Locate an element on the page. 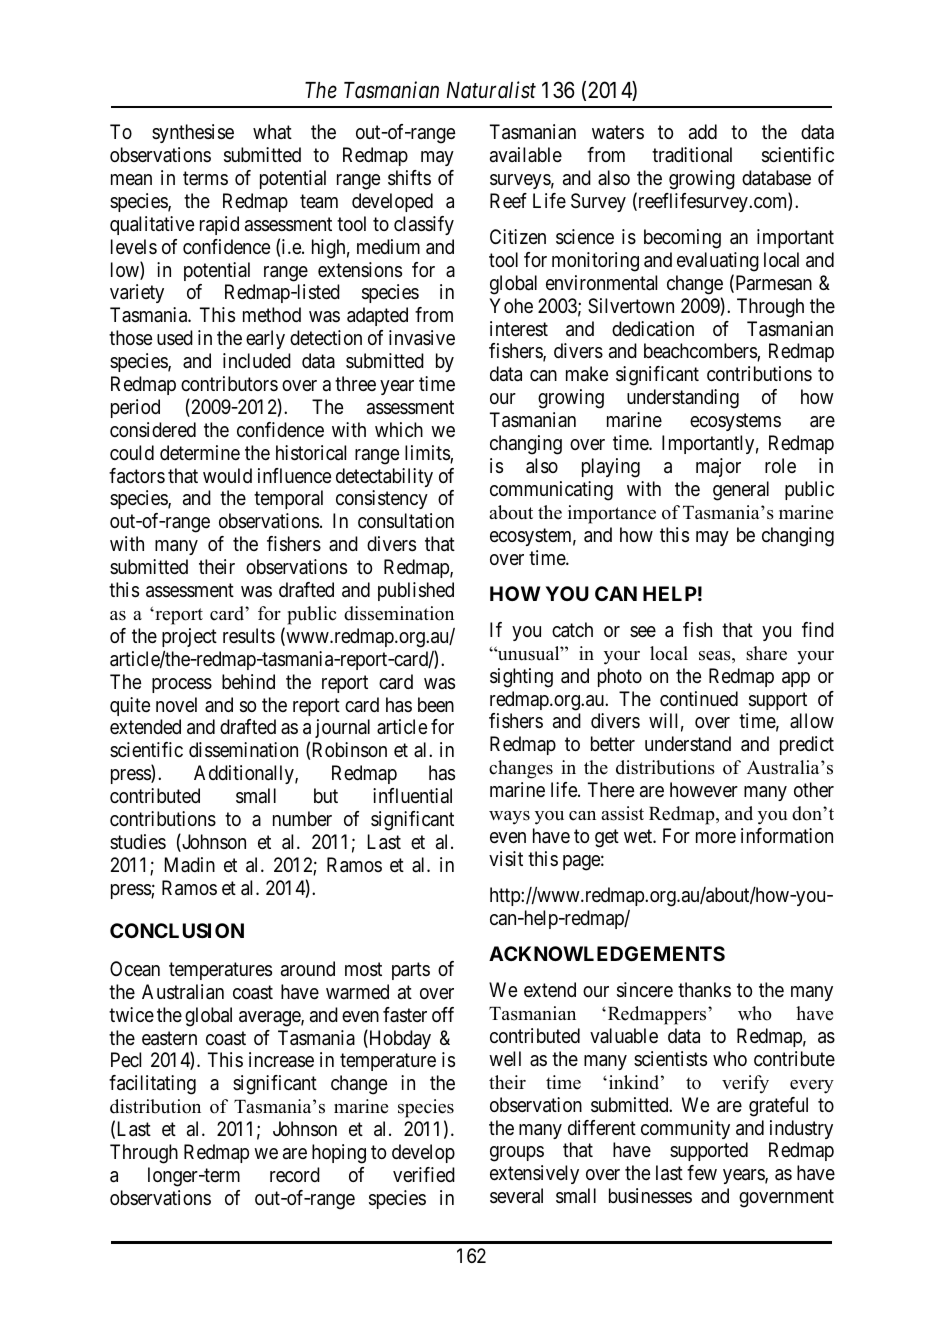 The height and width of the document is (1317, 928). synthesise is located at coordinates (193, 133).
